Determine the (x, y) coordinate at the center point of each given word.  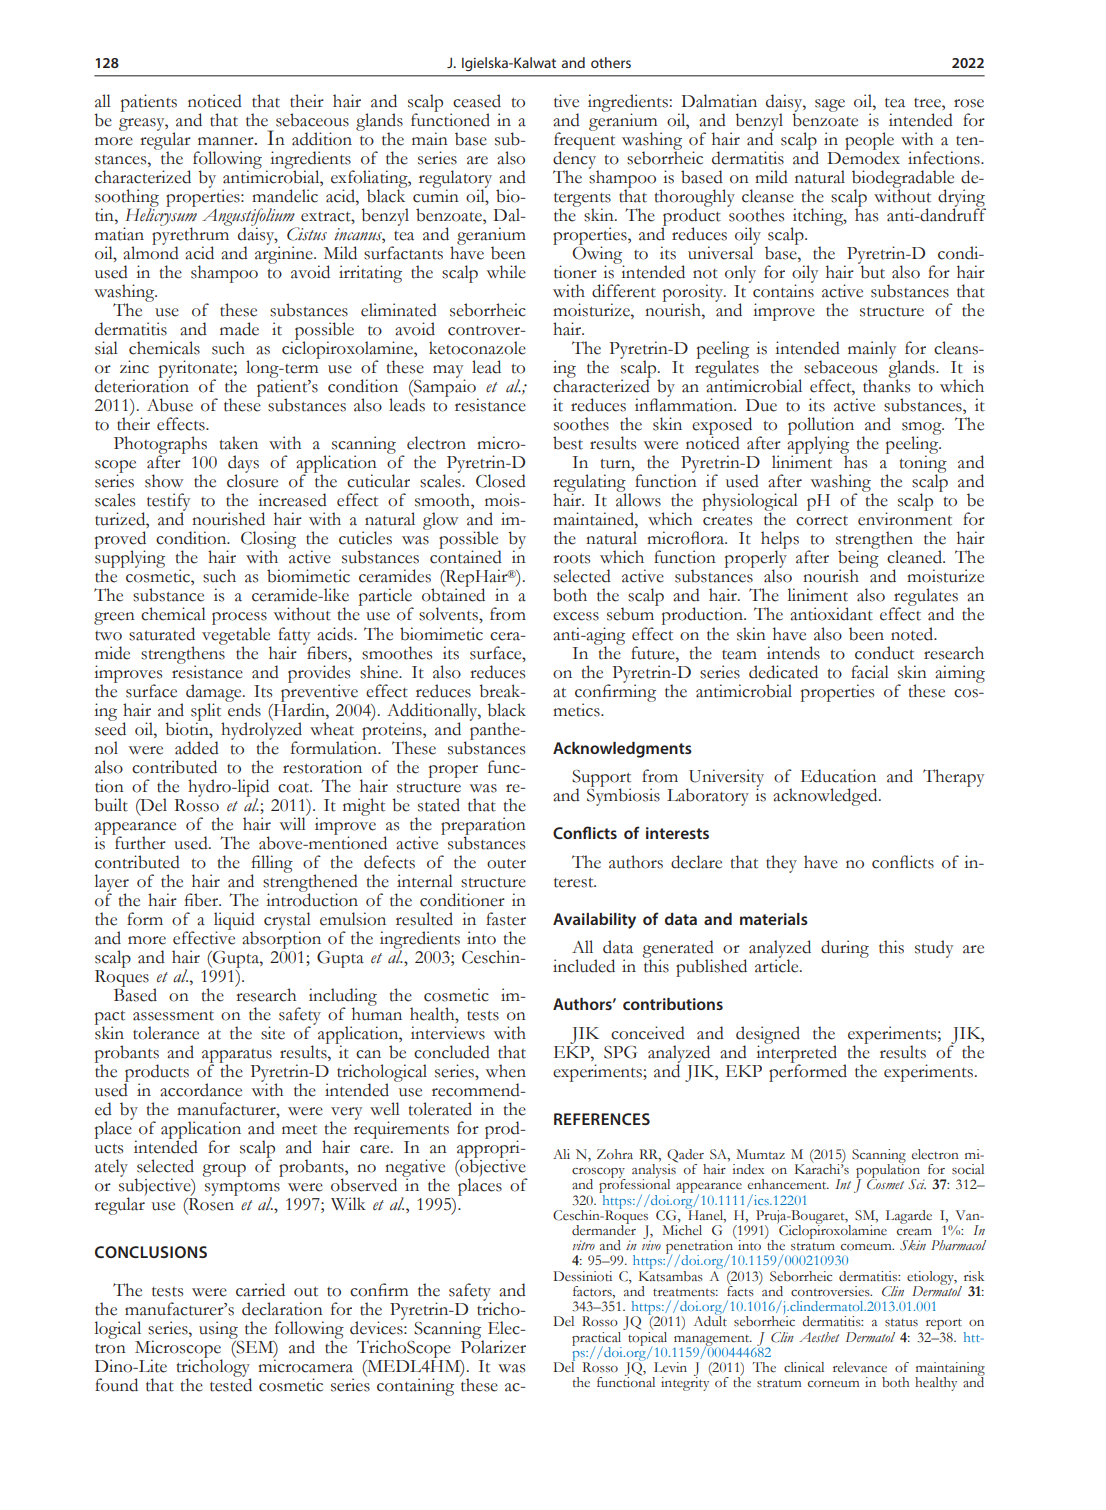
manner (227, 141)
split (207, 713)
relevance (860, 1367)
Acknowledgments (622, 750)
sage (830, 105)
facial (870, 672)
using (218, 1330)
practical (598, 1338)
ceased (477, 101)
